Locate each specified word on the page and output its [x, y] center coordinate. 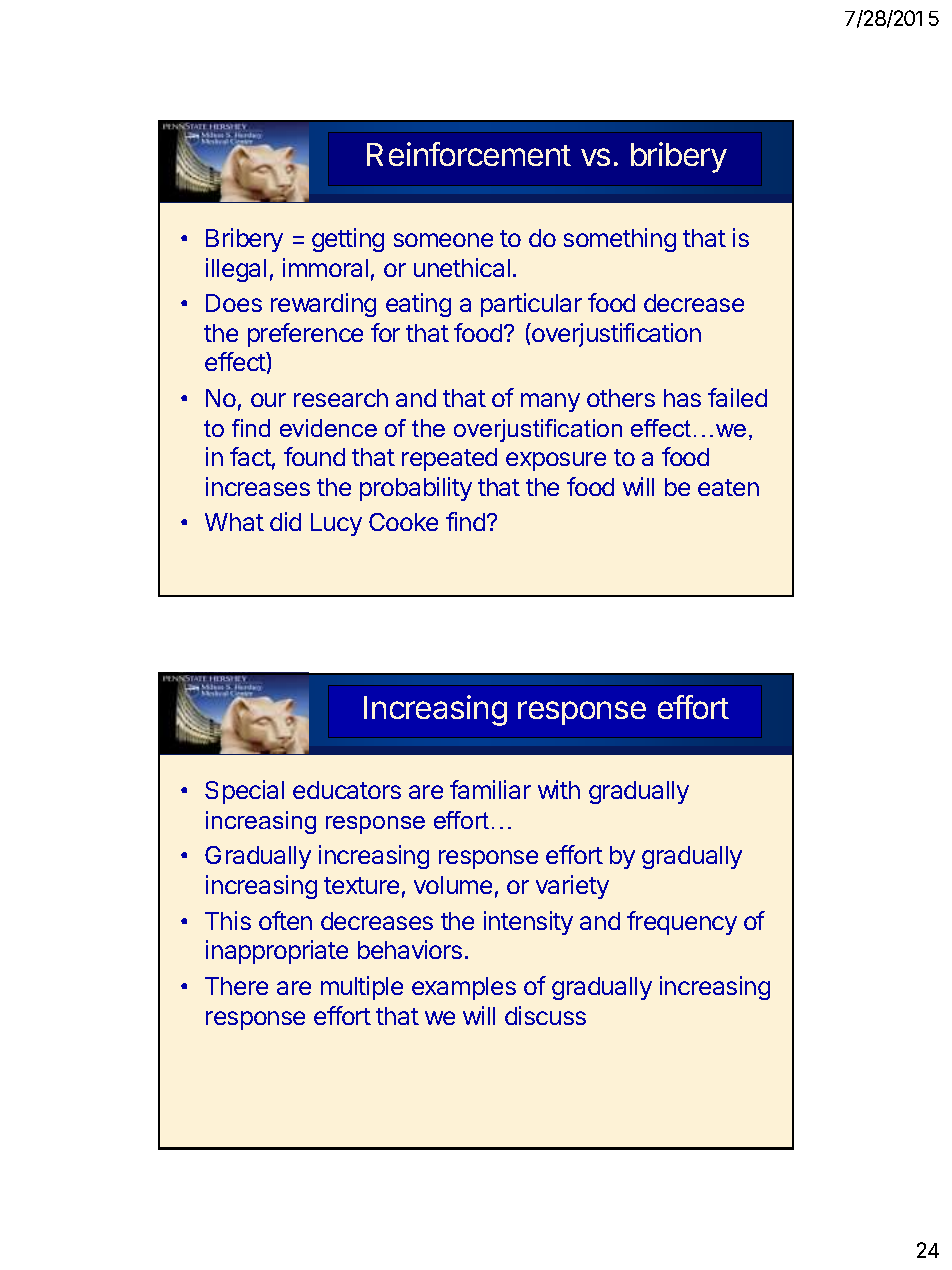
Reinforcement [469, 154]
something [620, 240]
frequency [682, 923]
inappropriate [277, 952]
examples [464, 988]
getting [348, 240]
